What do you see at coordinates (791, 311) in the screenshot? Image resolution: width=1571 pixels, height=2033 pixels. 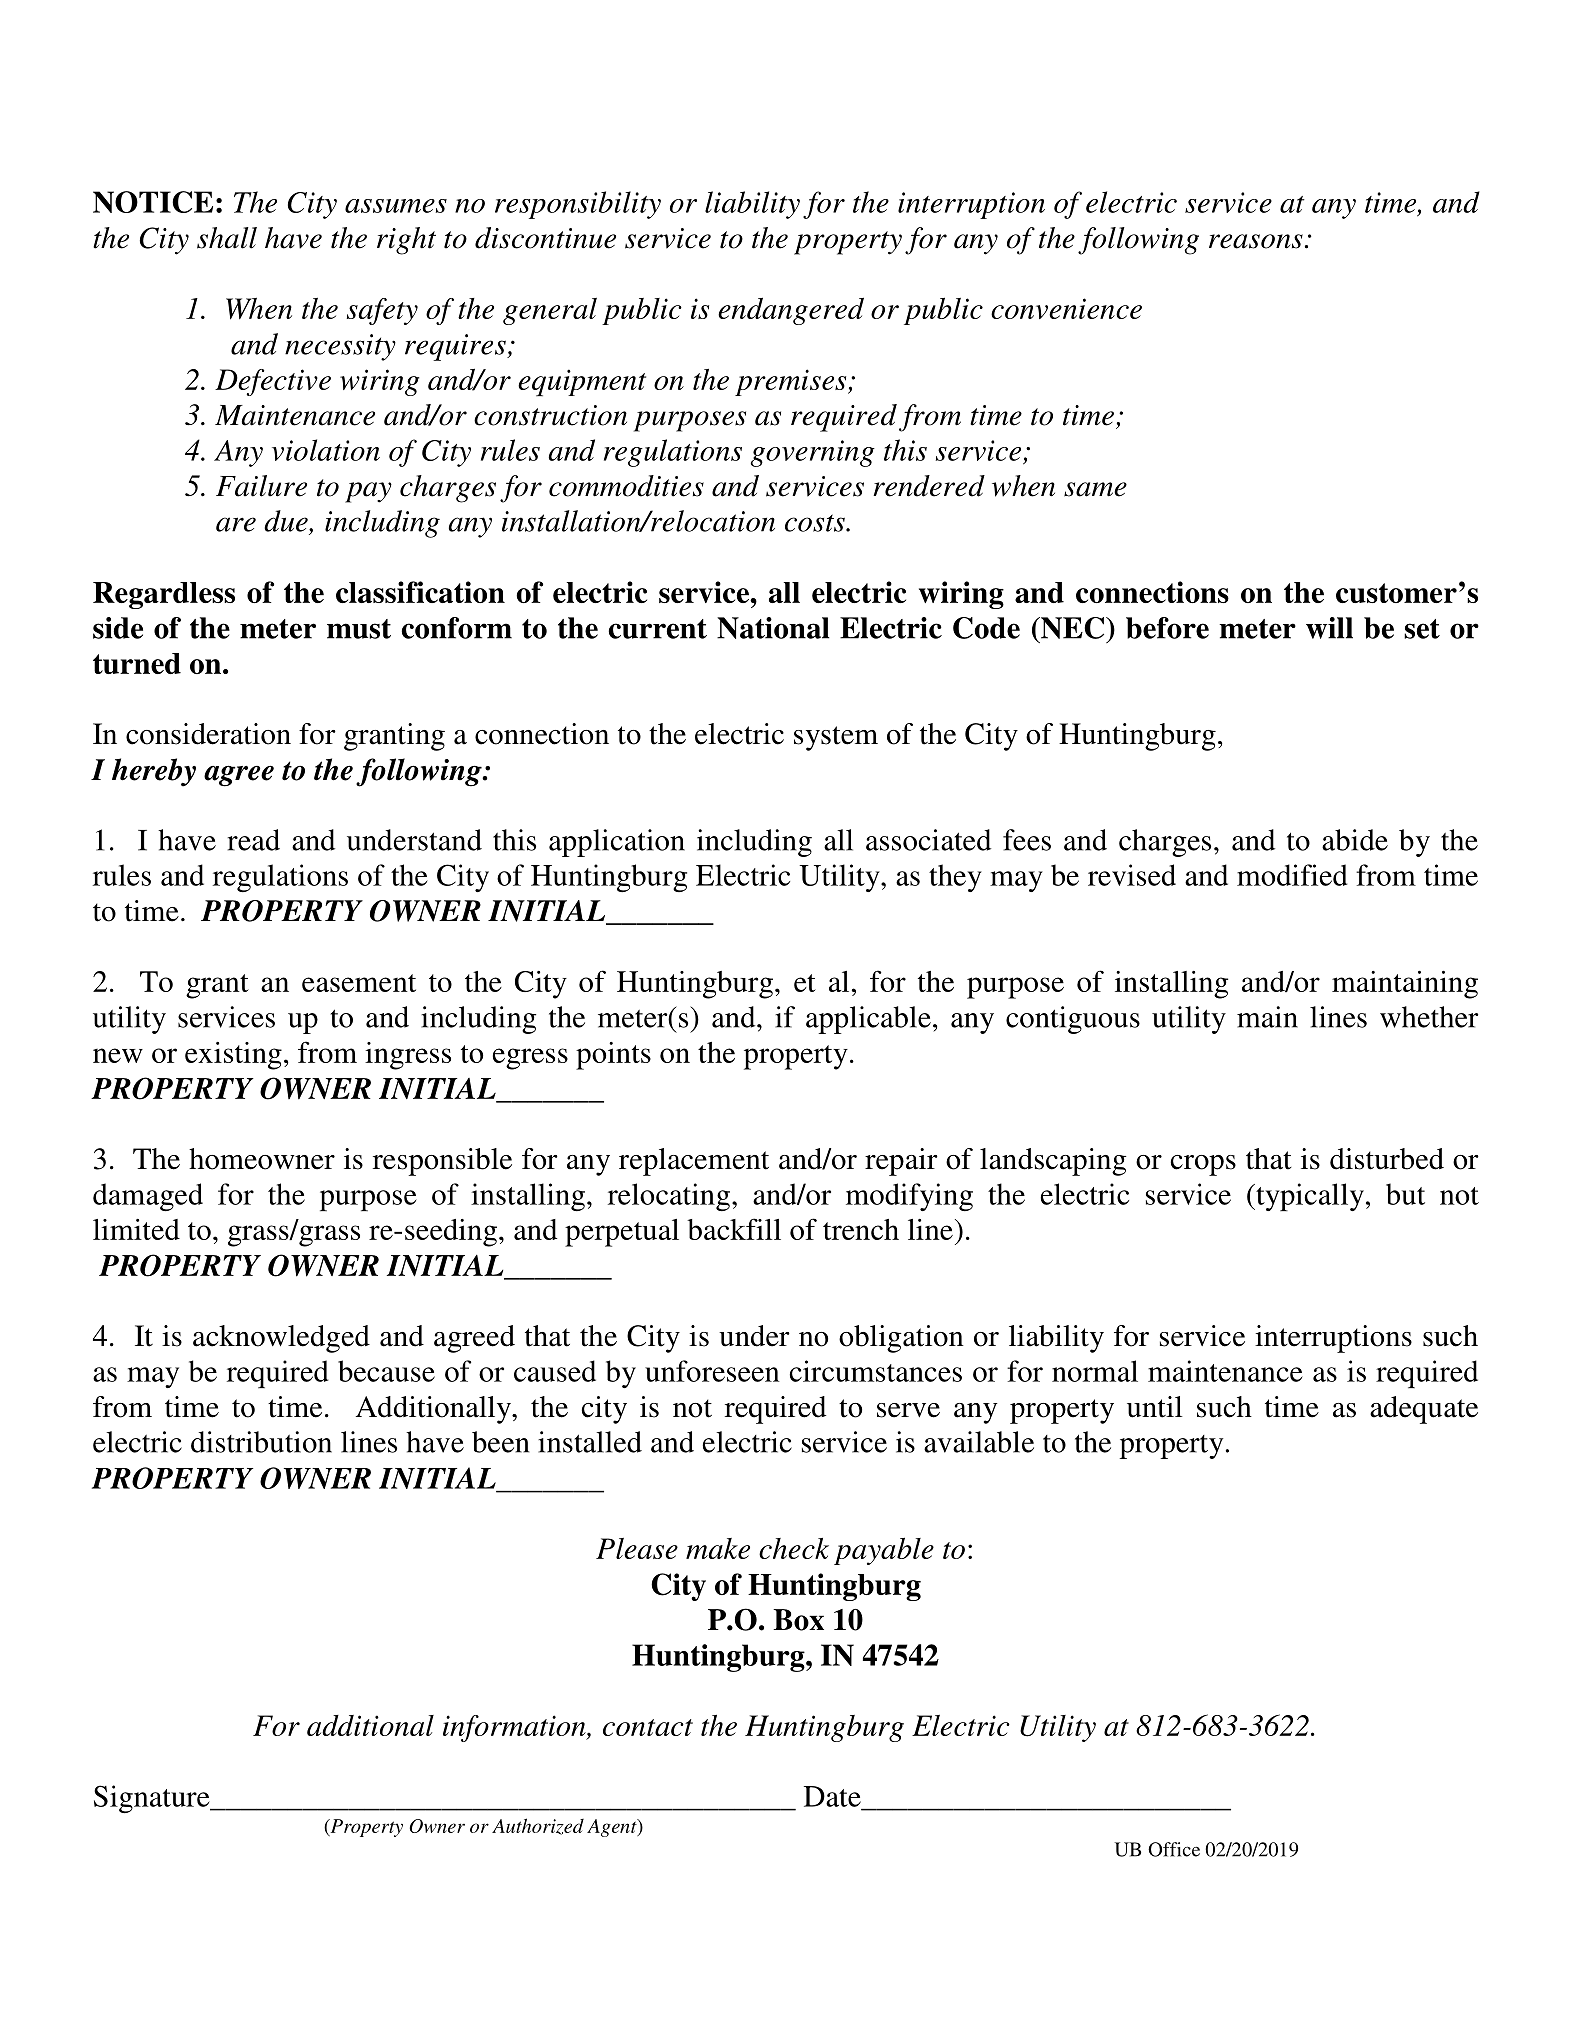 I see `endangered` at bounding box center [791, 311].
